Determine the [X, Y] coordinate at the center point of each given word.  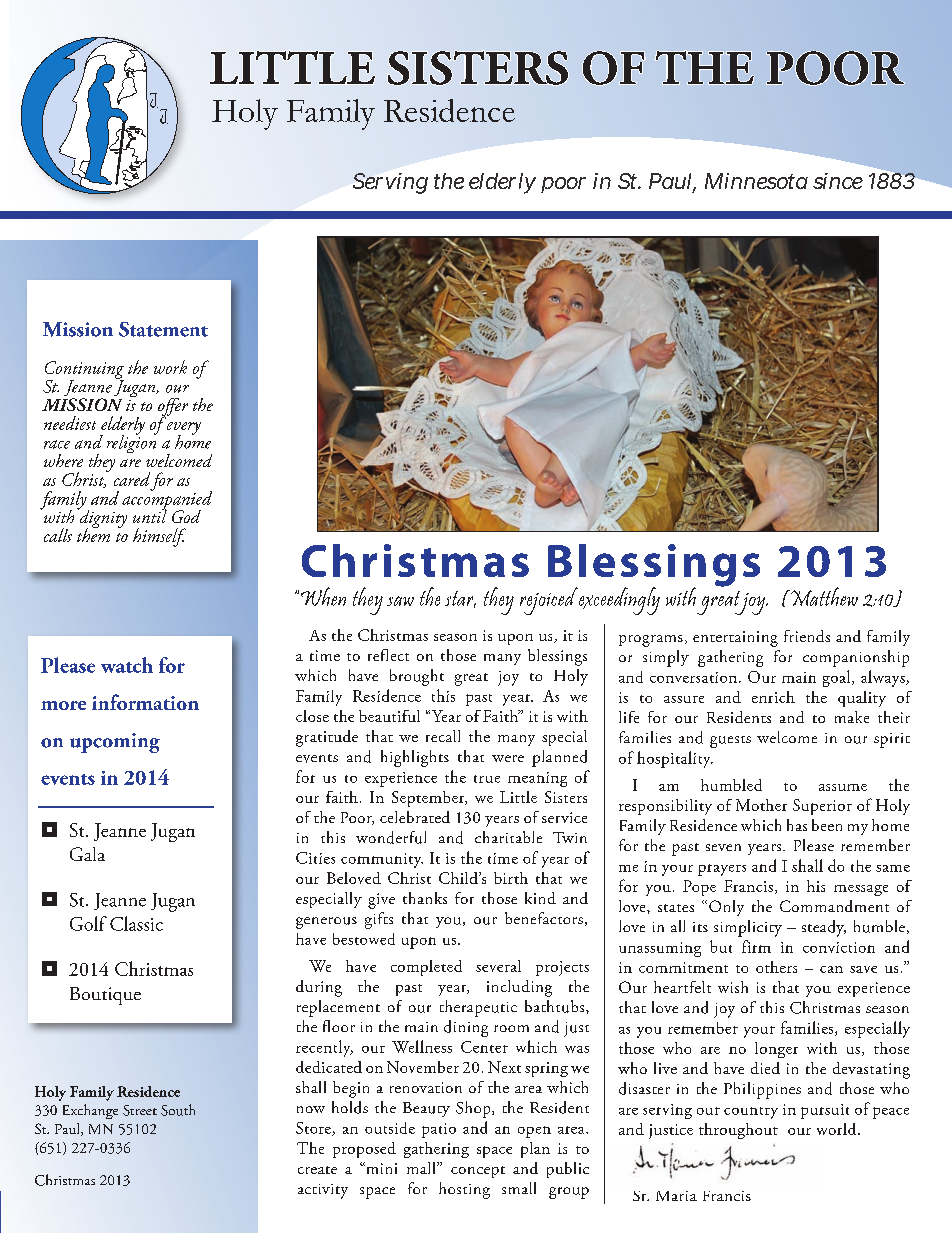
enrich [773, 697]
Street [140, 1110]
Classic [136, 923]
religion [132, 443]
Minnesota [756, 181]
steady [824, 928]
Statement [163, 329]
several [498, 966]
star [460, 599]
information [145, 702]
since [838, 181]
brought [417, 677]
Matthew [823, 596]
